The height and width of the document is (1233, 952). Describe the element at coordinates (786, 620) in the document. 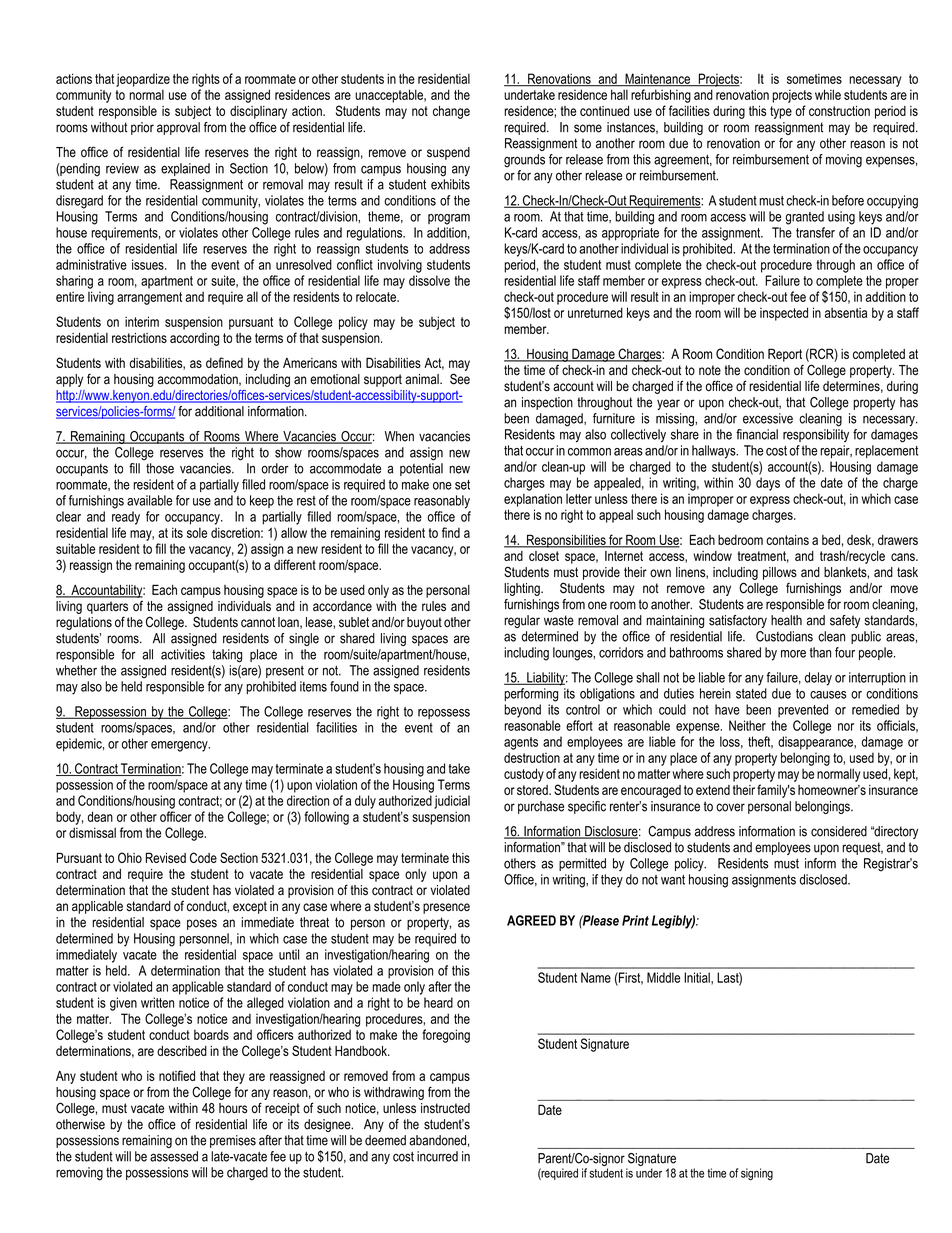

I see `health` at that location.
